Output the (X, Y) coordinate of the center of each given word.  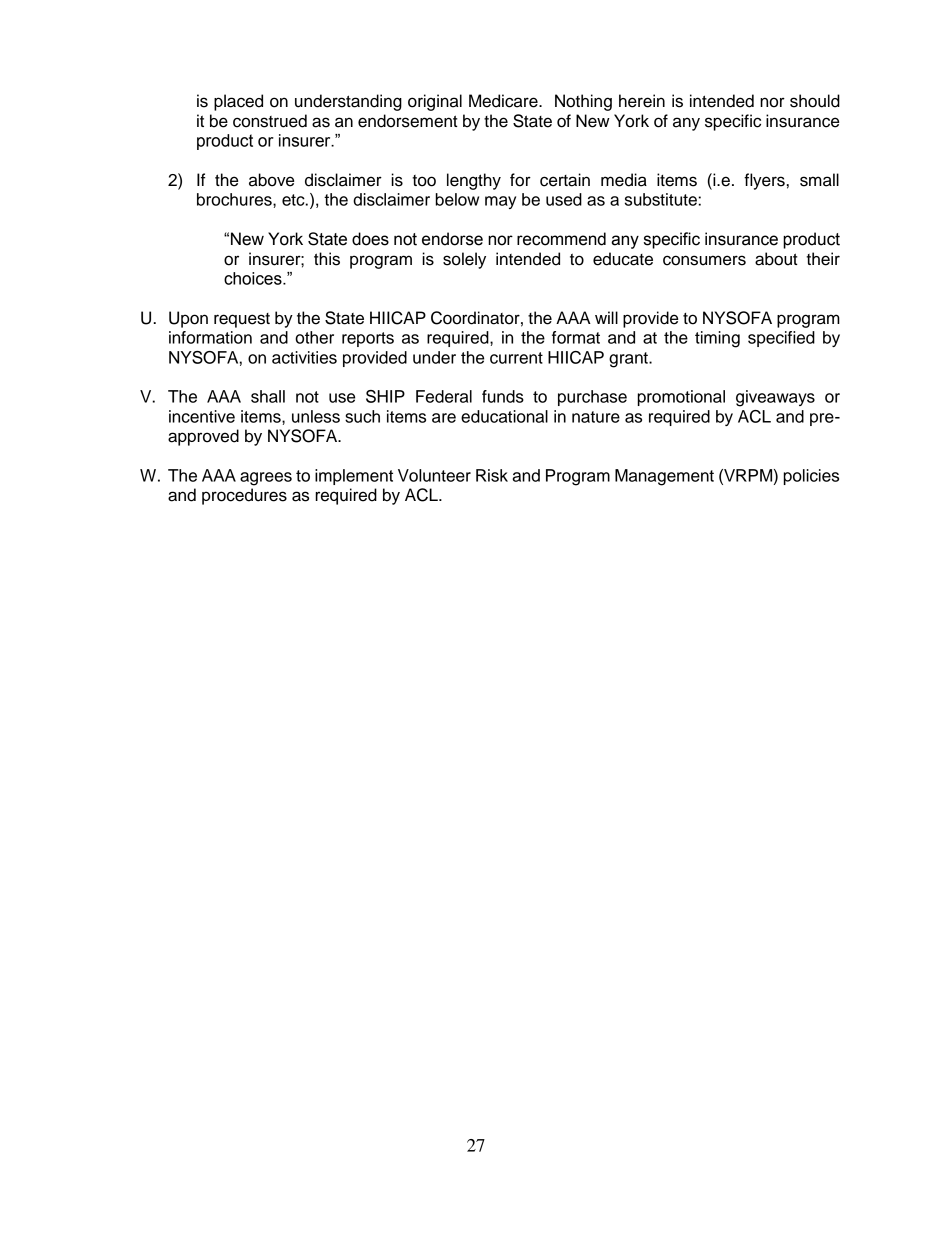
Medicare (504, 101)
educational (504, 416)
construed (270, 121)
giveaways (775, 398)
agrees (266, 479)
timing (717, 339)
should (815, 101)
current (516, 358)
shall (268, 396)
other (314, 337)
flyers (764, 181)
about (776, 259)
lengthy (474, 181)
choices (254, 278)
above (271, 180)
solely (464, 260)
